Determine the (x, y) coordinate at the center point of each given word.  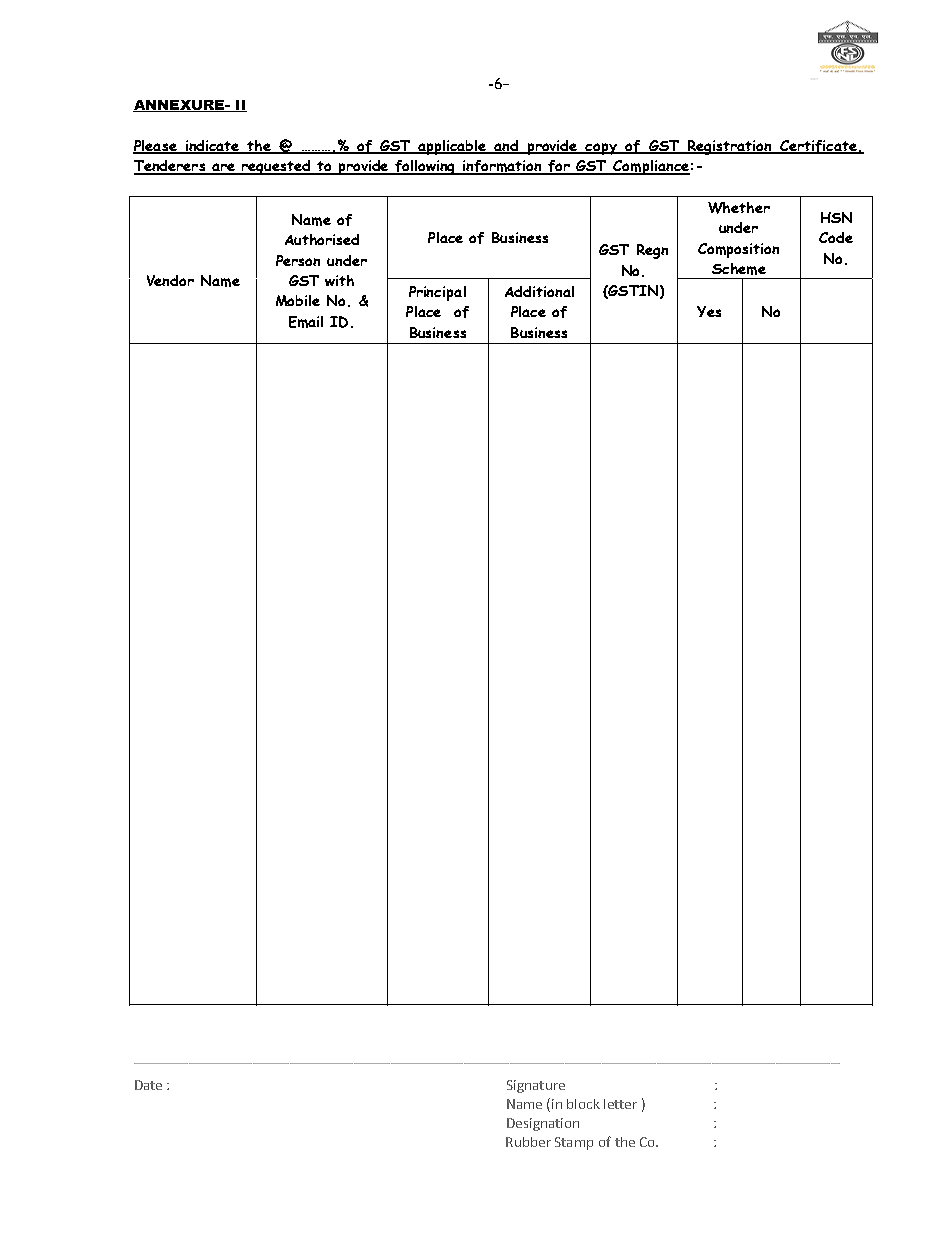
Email (306, 322)
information (502, 167)
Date (148, 1085)
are (223, 168)
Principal (437, 293)
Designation (543, 1124)
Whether (739, 208)
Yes (709, 311)
